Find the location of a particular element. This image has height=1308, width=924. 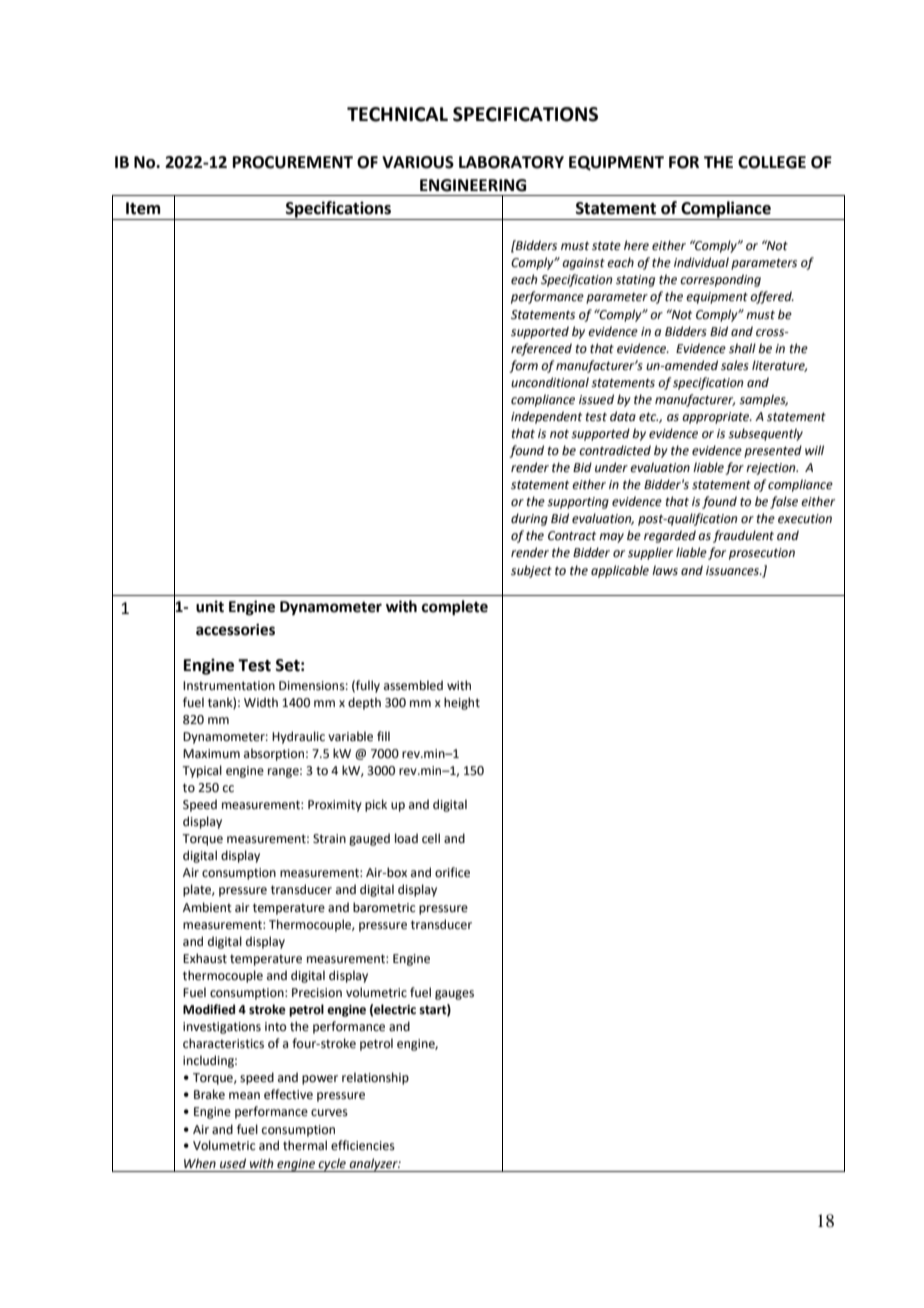

Ambient is located at coordinates (207, 907).
